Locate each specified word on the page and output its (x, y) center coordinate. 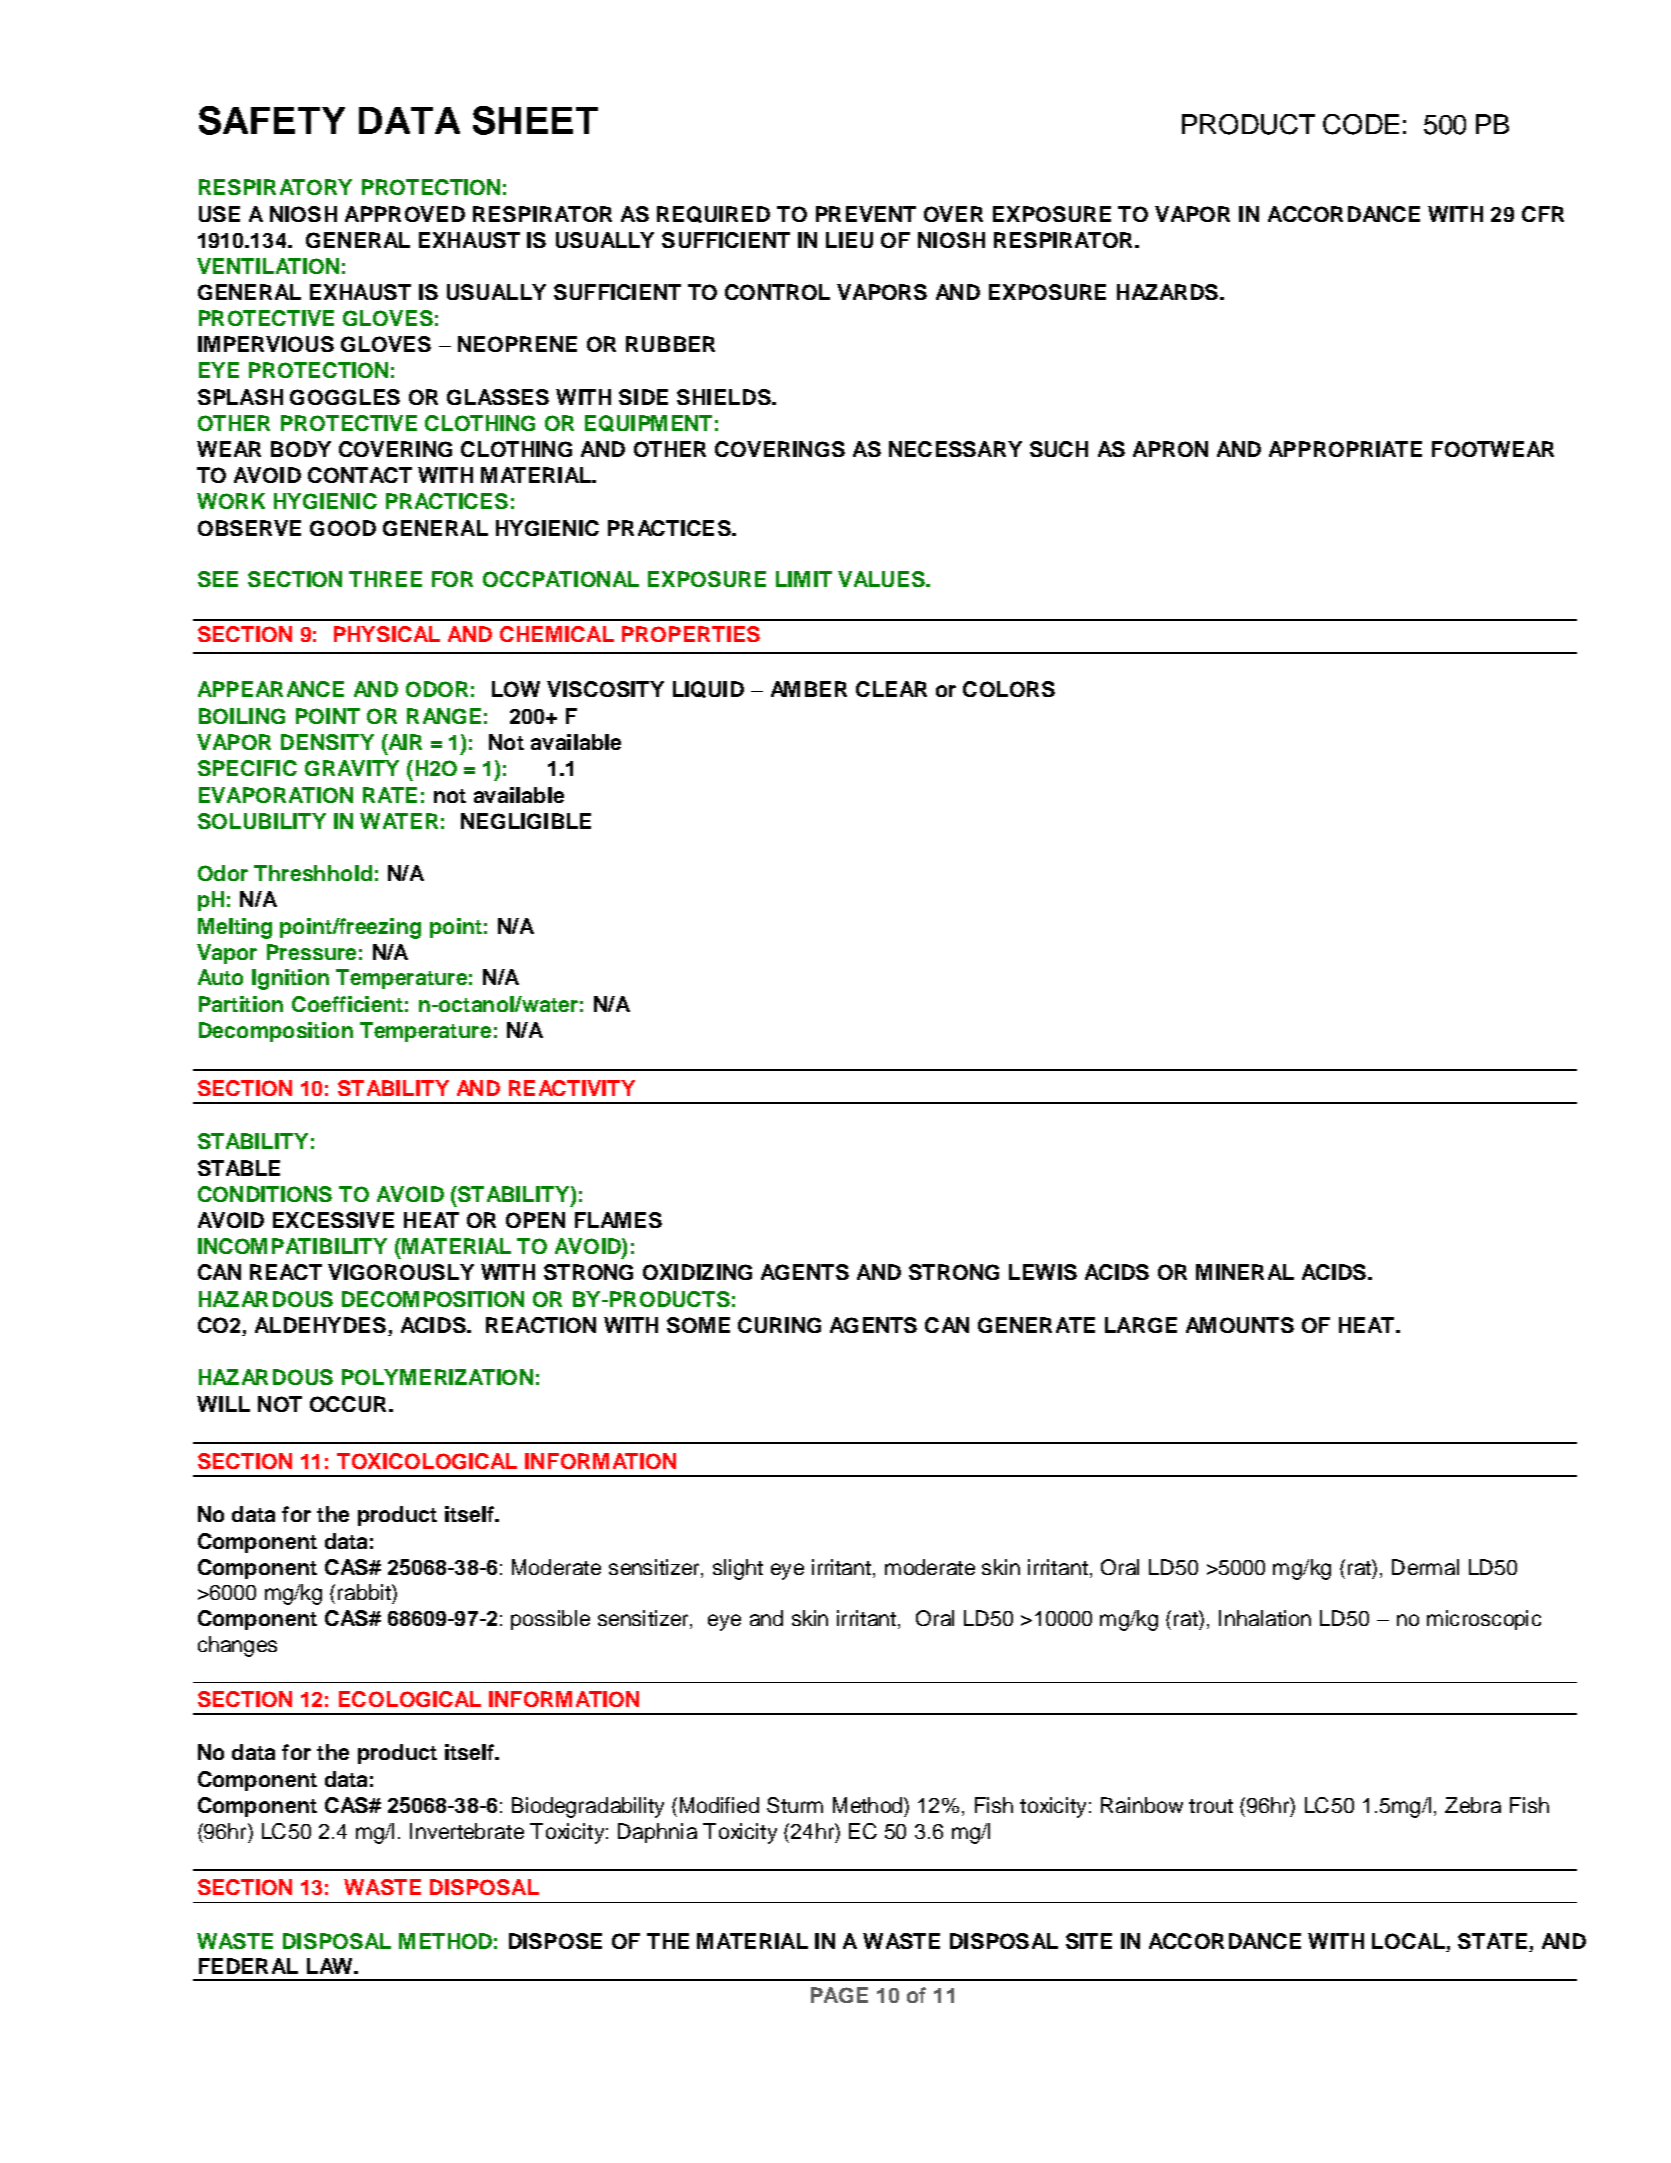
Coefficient (347, 1004)
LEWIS (1043, 1272)
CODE (1361, 124)
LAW (331, 1966)
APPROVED (405, 214)
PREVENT (866, 214)
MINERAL (1245, 1272)
